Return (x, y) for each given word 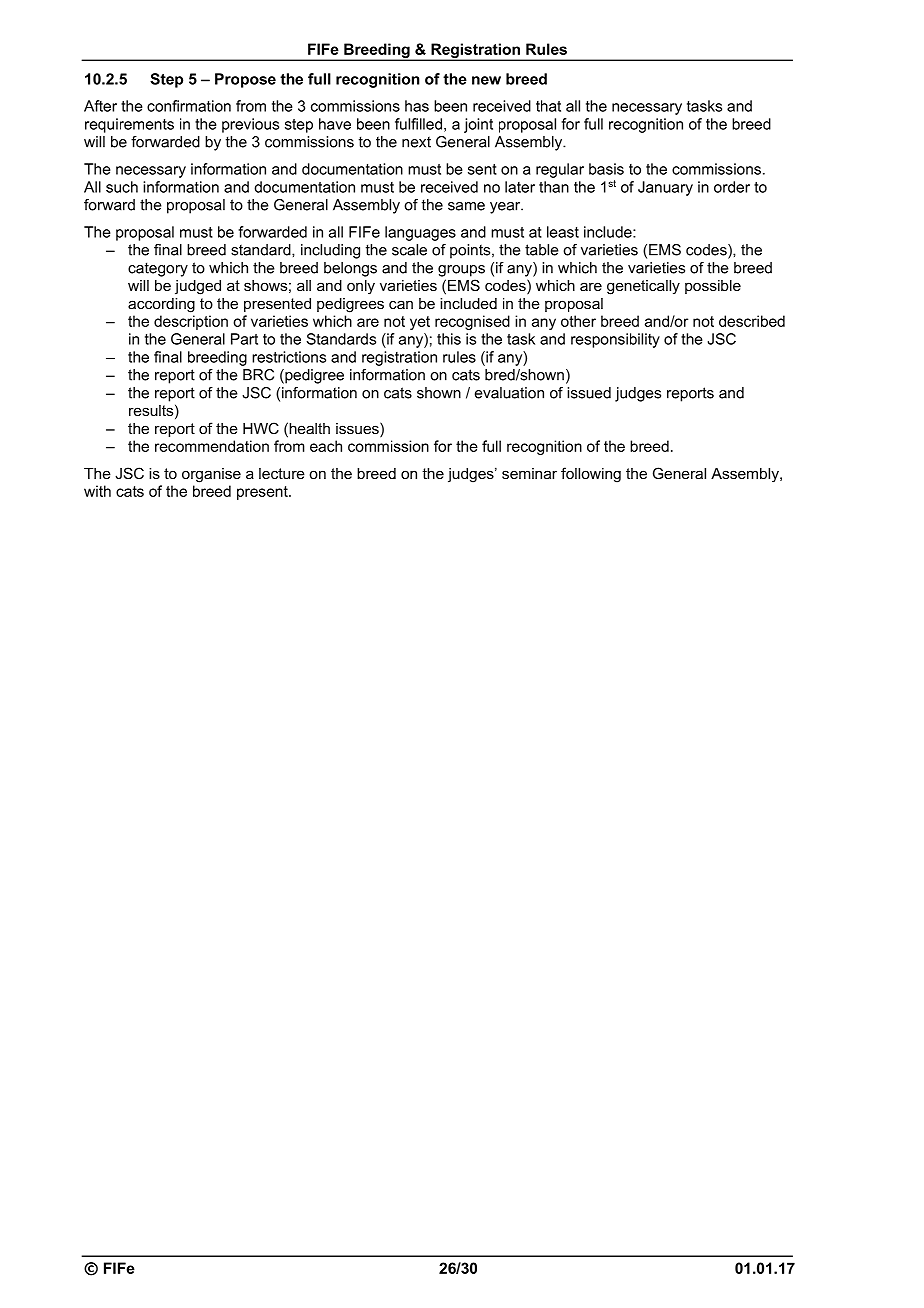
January (665, 188)
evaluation (509, 393)
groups (461, 271)
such (122, 187)
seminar (529, 473)
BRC (258, 375)
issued (589, 393)
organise (211, 475)
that (548, 106)
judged (198, 287)
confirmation (189, 106)
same (466, 206)
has (417, 106)
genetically (643, 287)
